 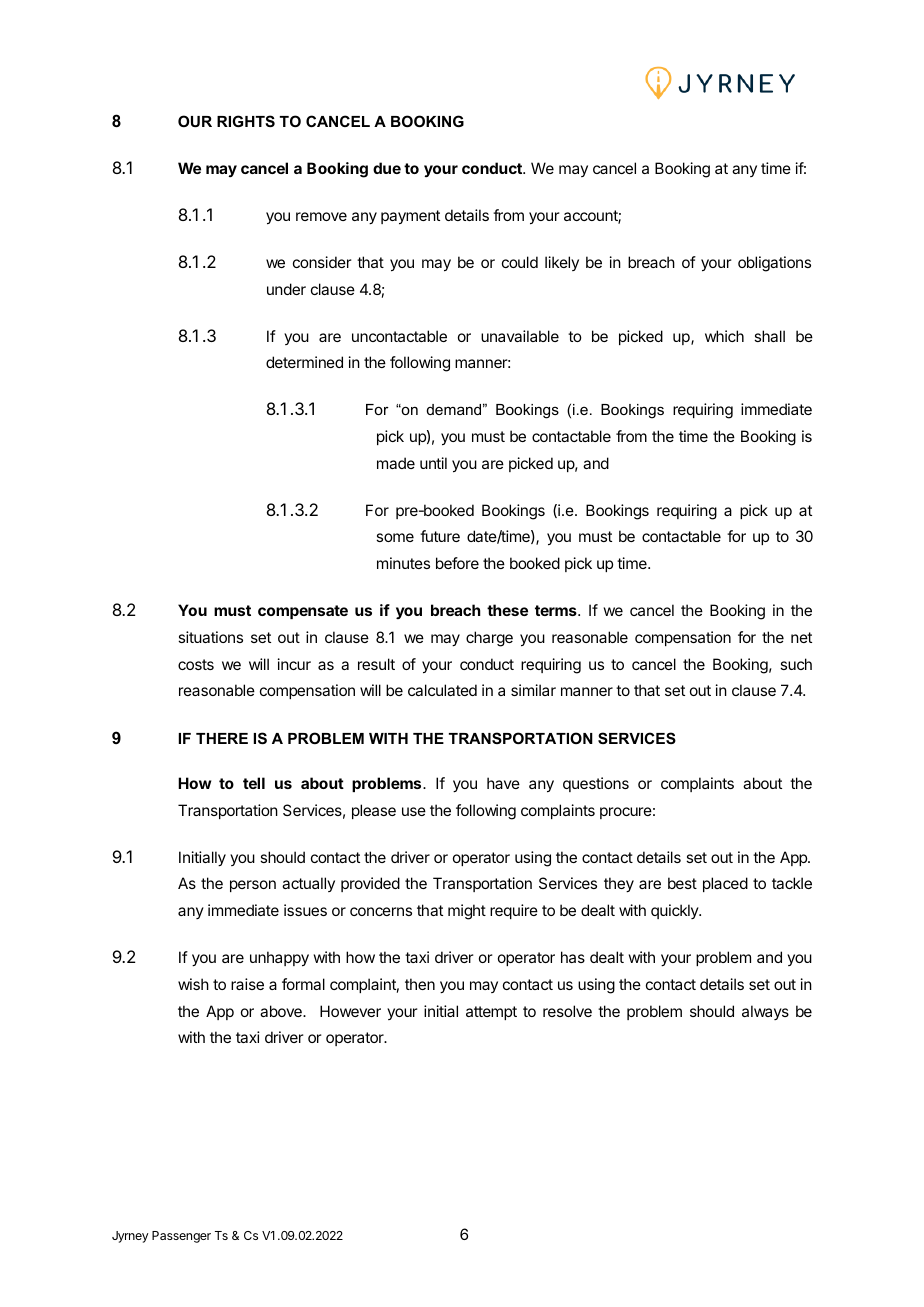 I want to click on unhappy, so click(x=279, y=959).
